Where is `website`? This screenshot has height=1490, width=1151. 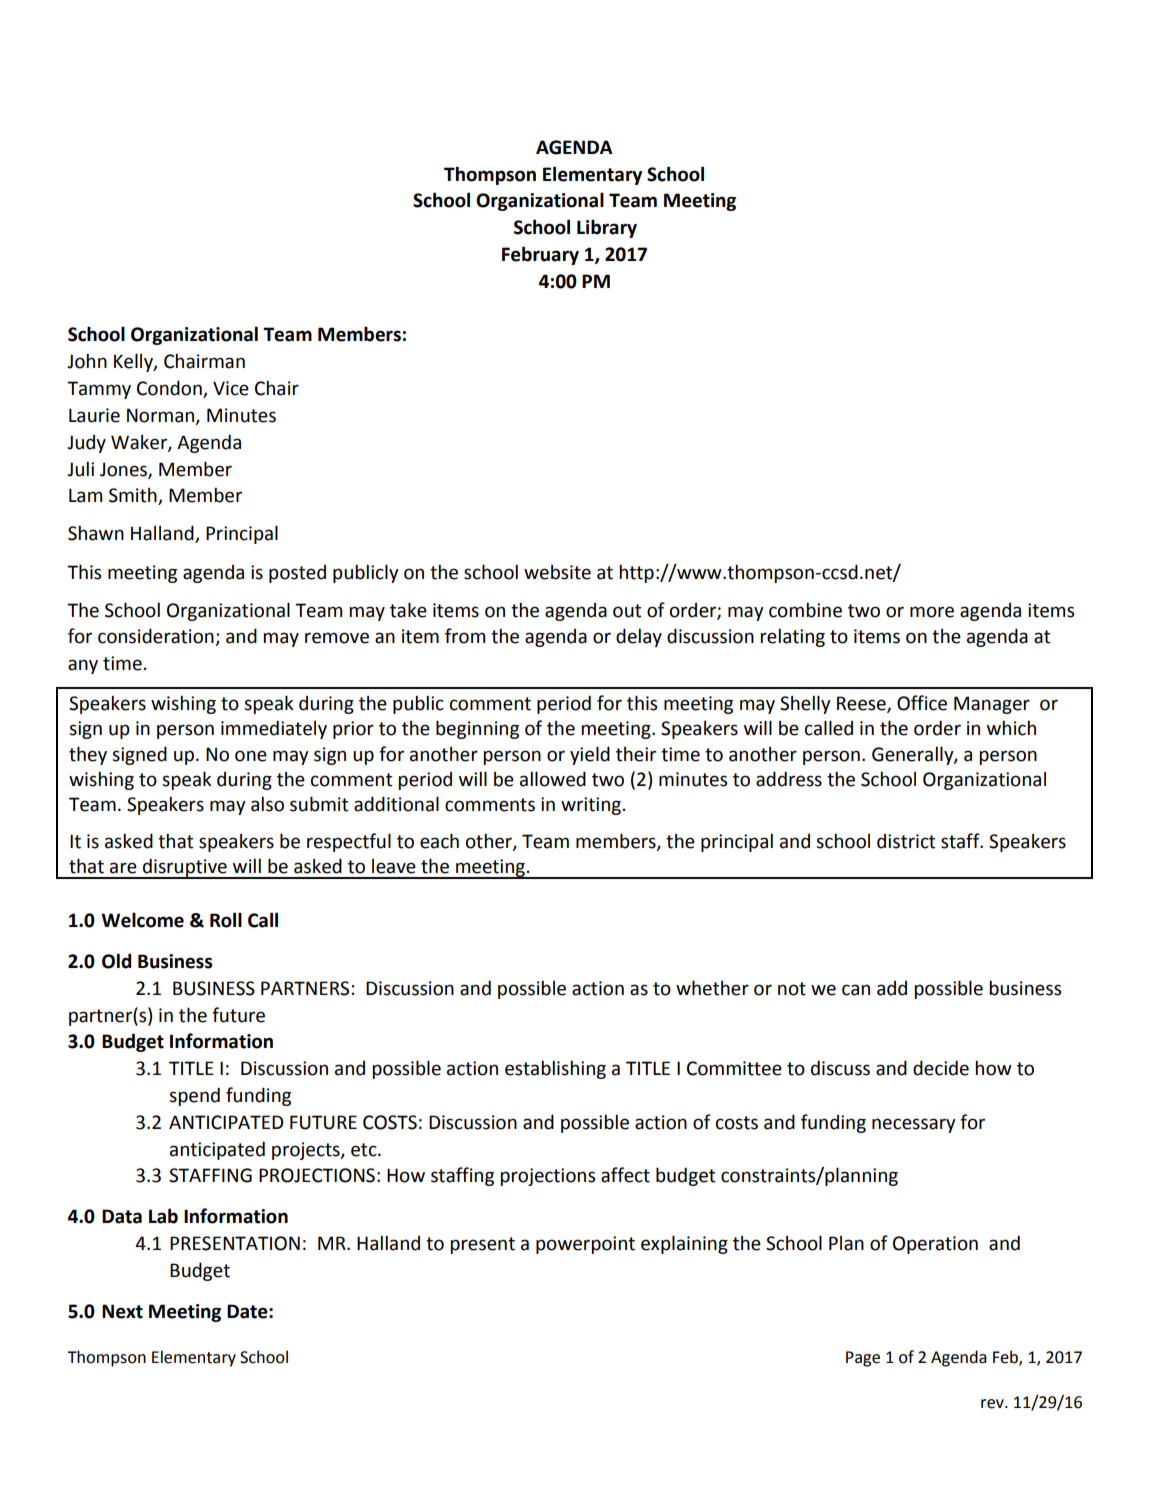
website is located at coordinates (557, 572).
